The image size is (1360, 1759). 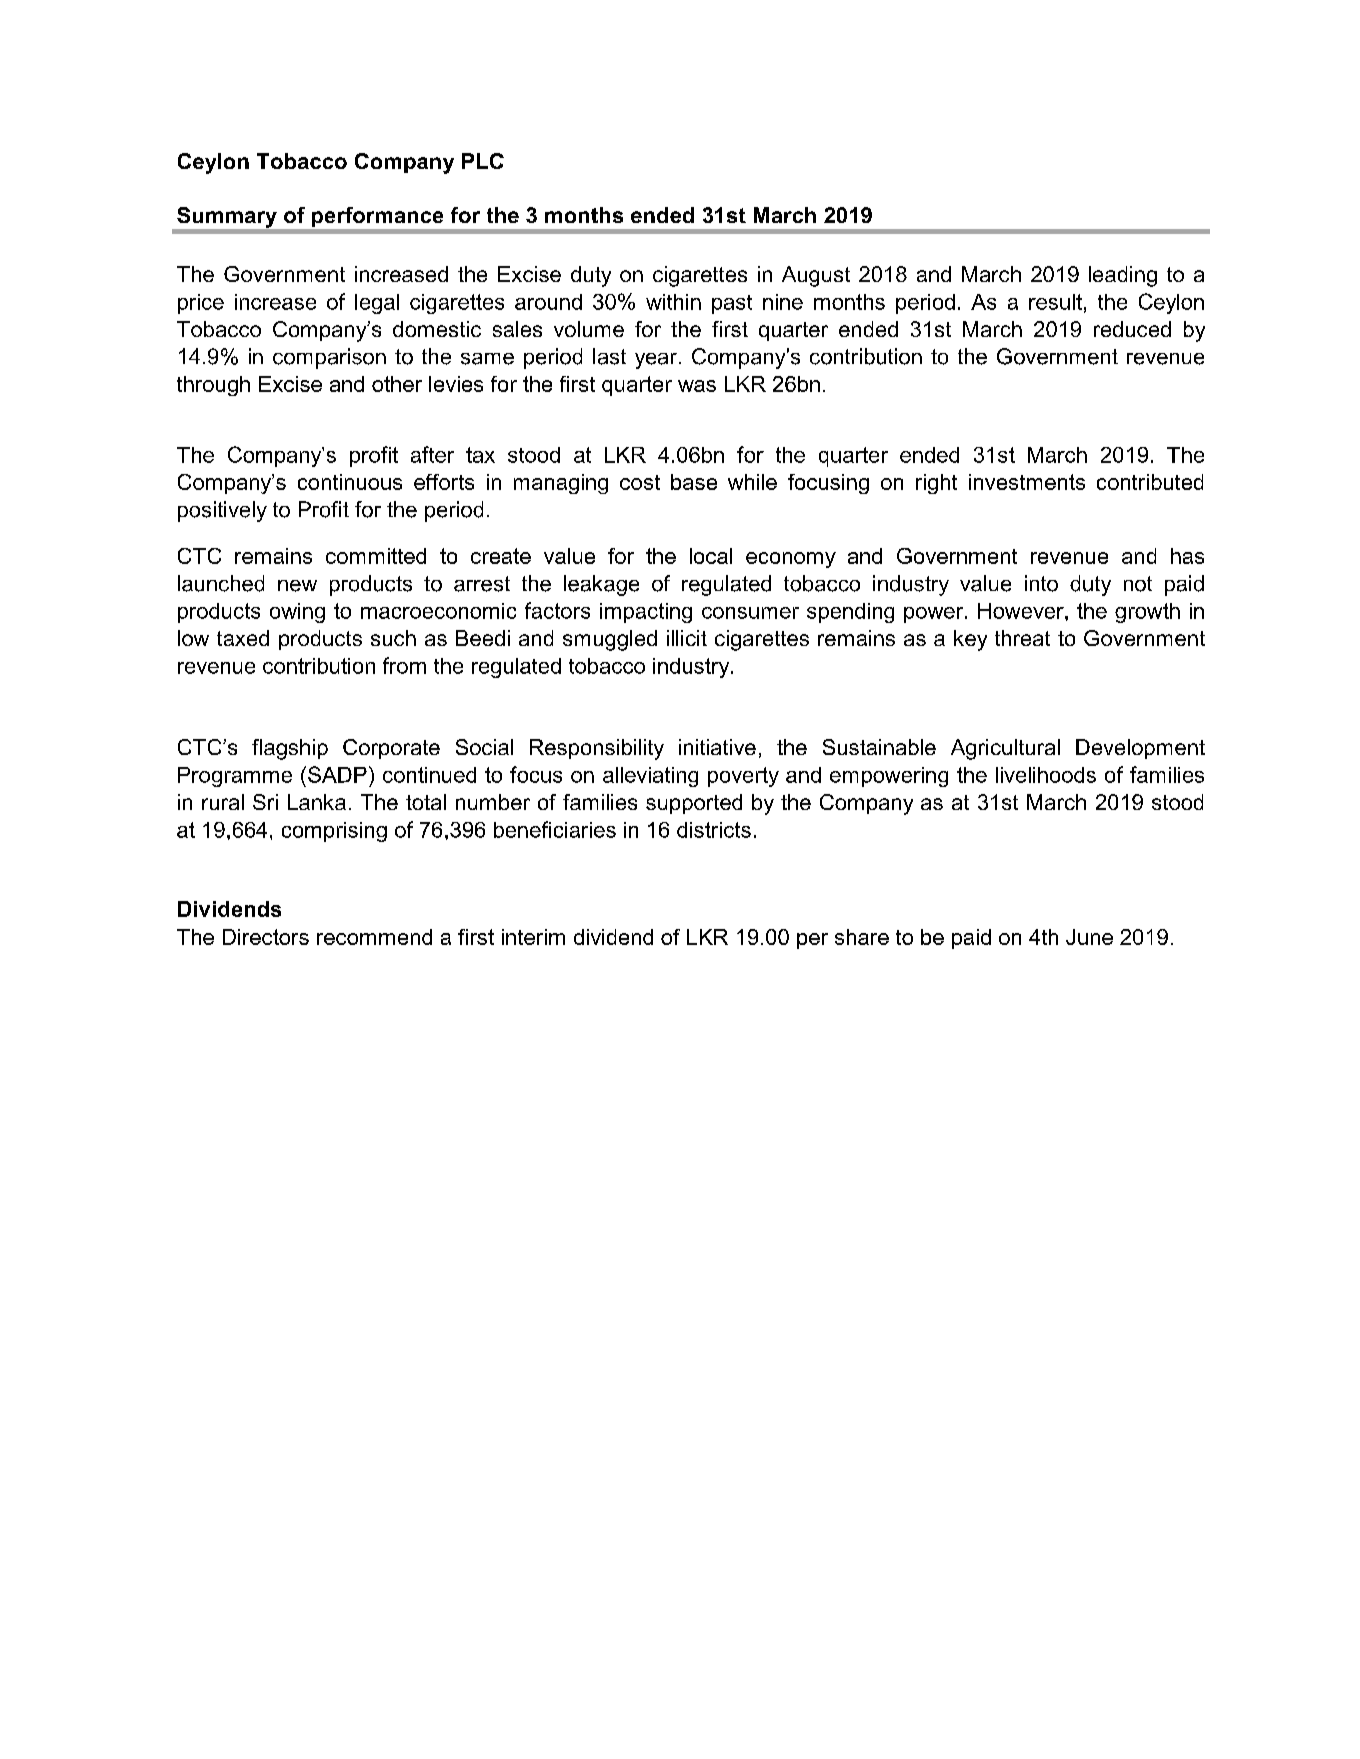 I want to click on Directors, so click(x=266, y=937).
